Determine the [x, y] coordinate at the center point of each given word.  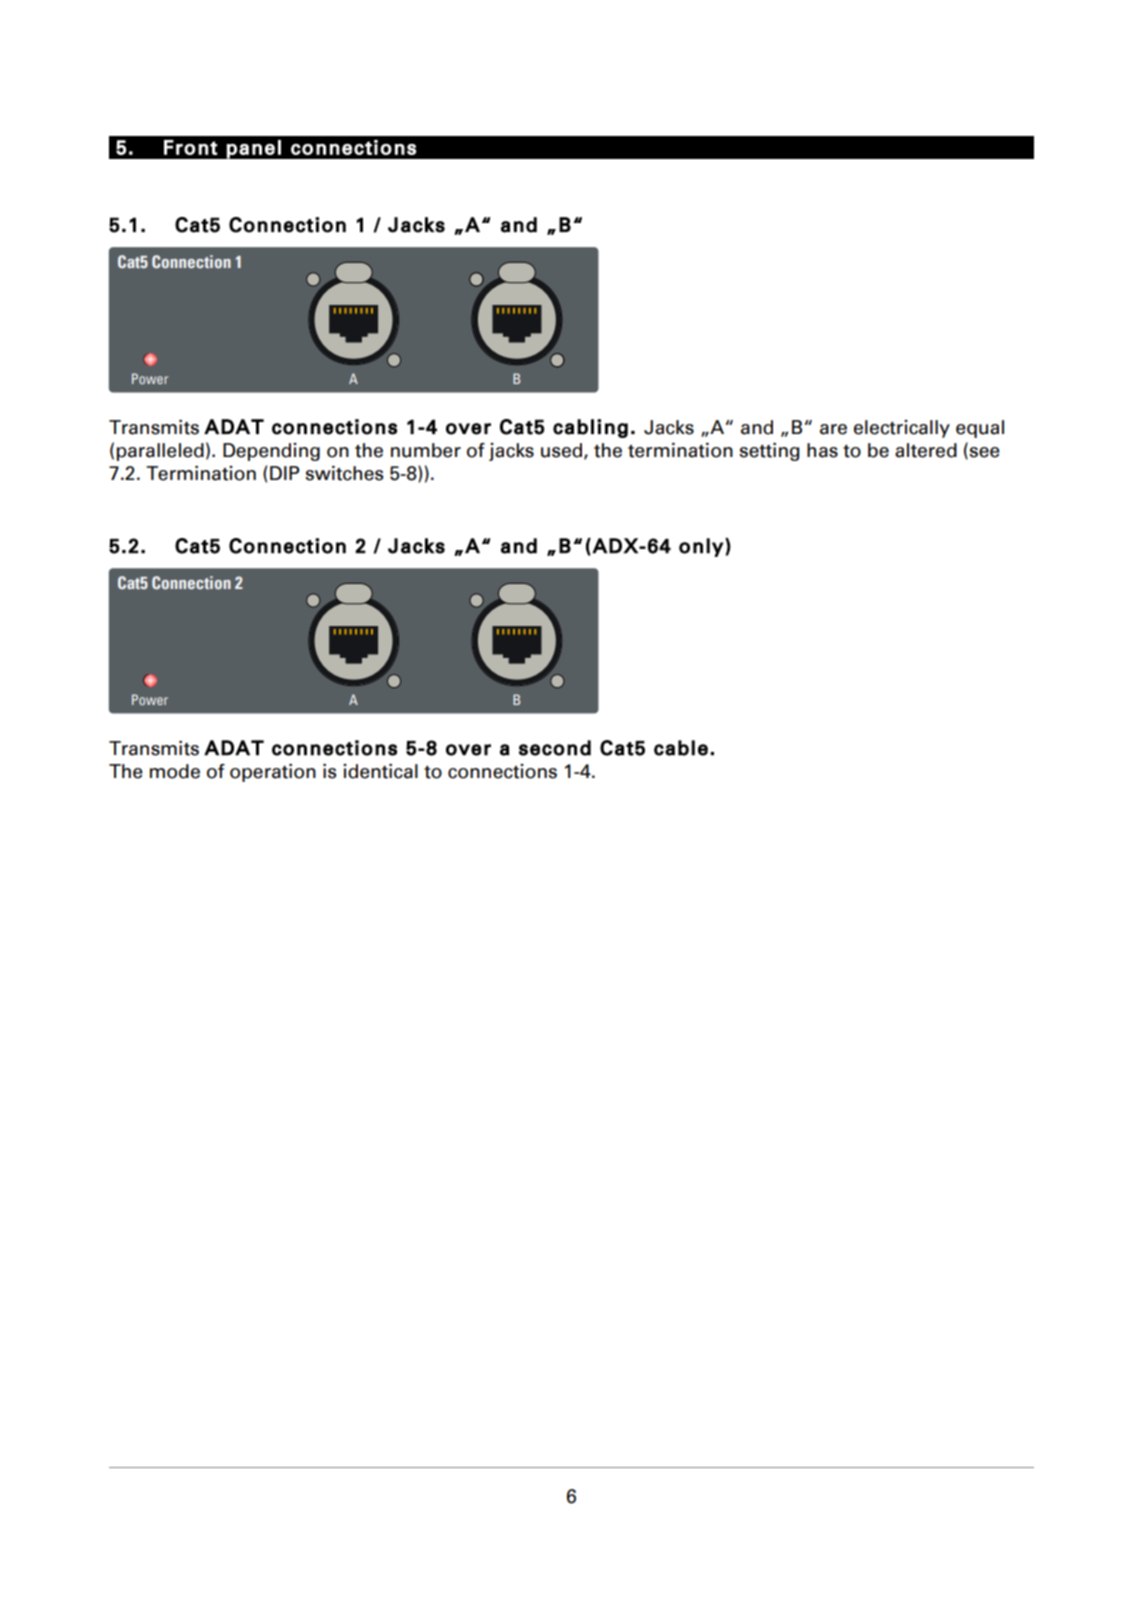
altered [926, 450]
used [563, 451]
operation [273, 773]
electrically [902, 429]
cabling [590, 428]
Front [190, 147]
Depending [271, 452]
